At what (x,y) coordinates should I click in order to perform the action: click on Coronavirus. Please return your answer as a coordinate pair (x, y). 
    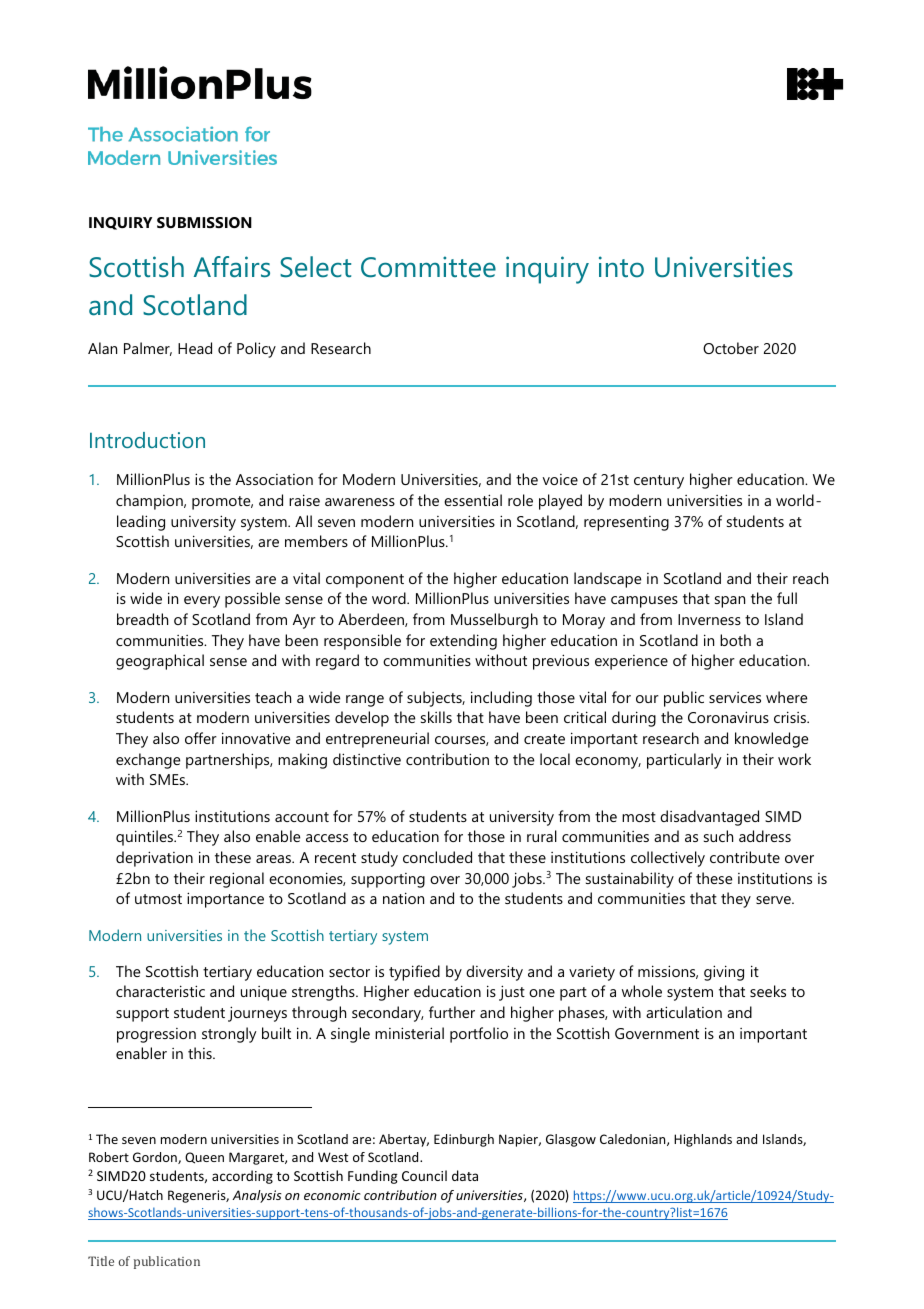
    Looking at the image, I should click on (728, 717).
